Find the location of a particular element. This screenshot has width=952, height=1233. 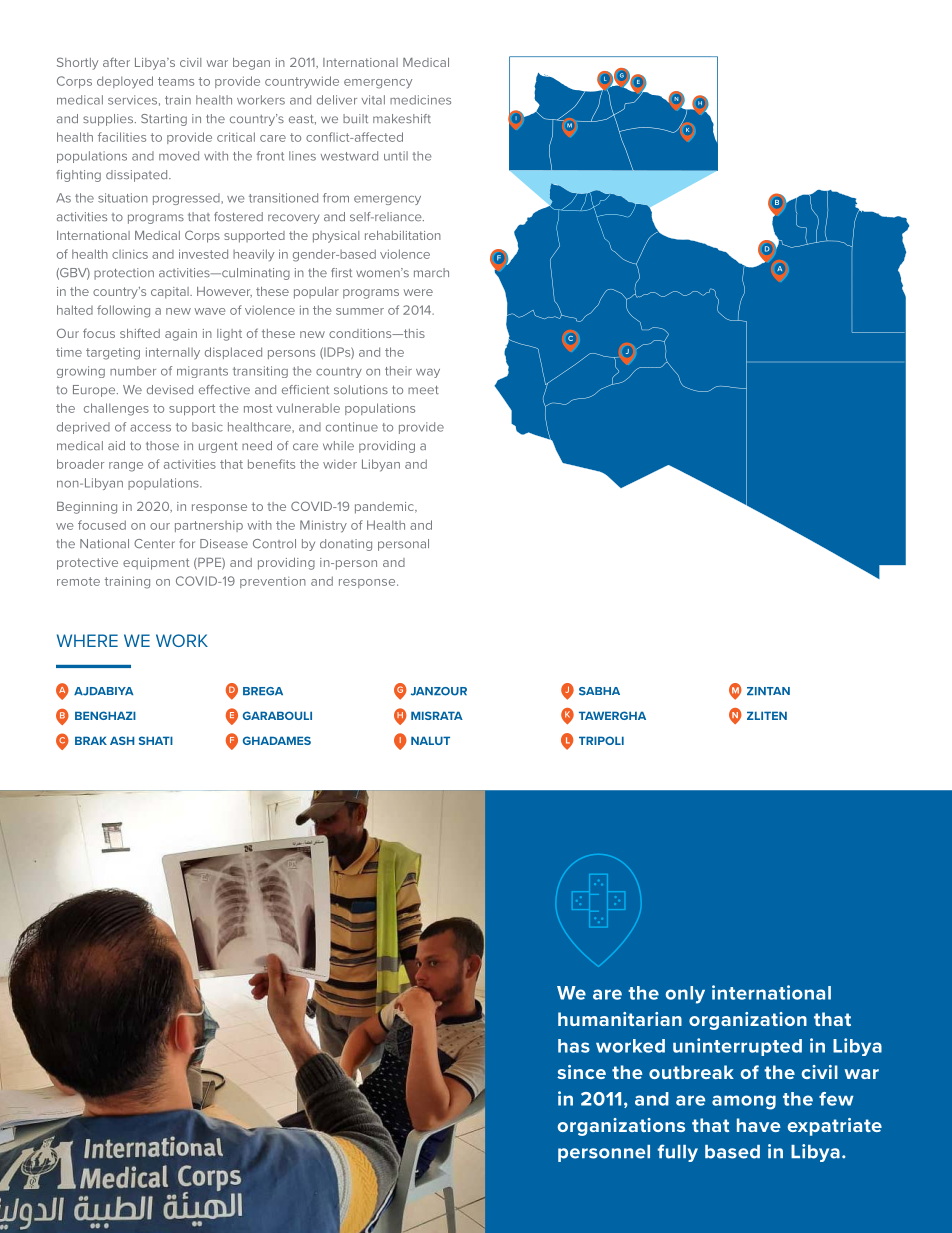

medicines is located at coordinates (420, 100).
